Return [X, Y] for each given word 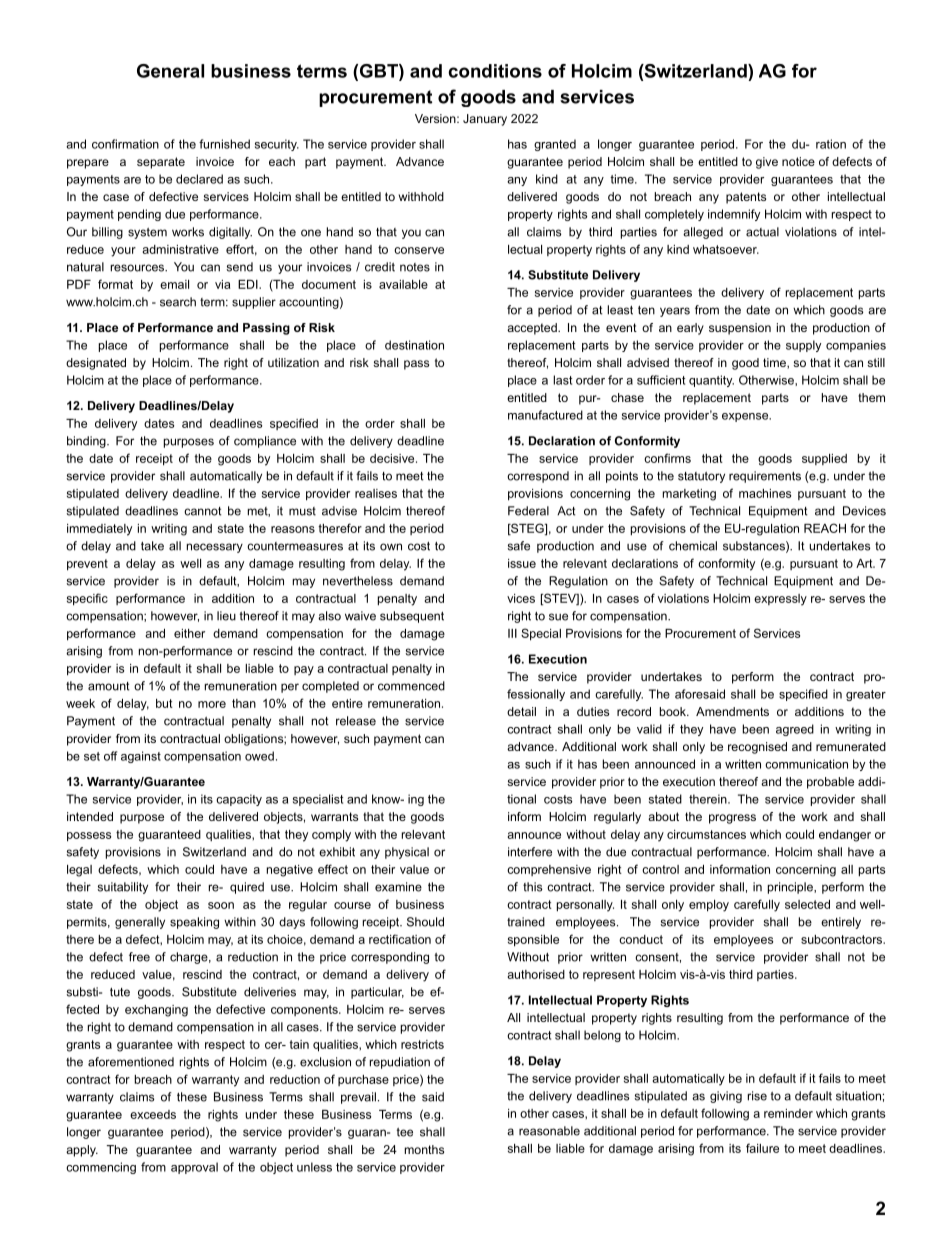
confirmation [125, 144]
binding [87, 442]
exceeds [153, 1114]
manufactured [545, 415]
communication [806, 764]
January [485, 120]
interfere [530, 852]
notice [798, 161]
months [424, 1149]
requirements [765, 477]
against [141, 757]
